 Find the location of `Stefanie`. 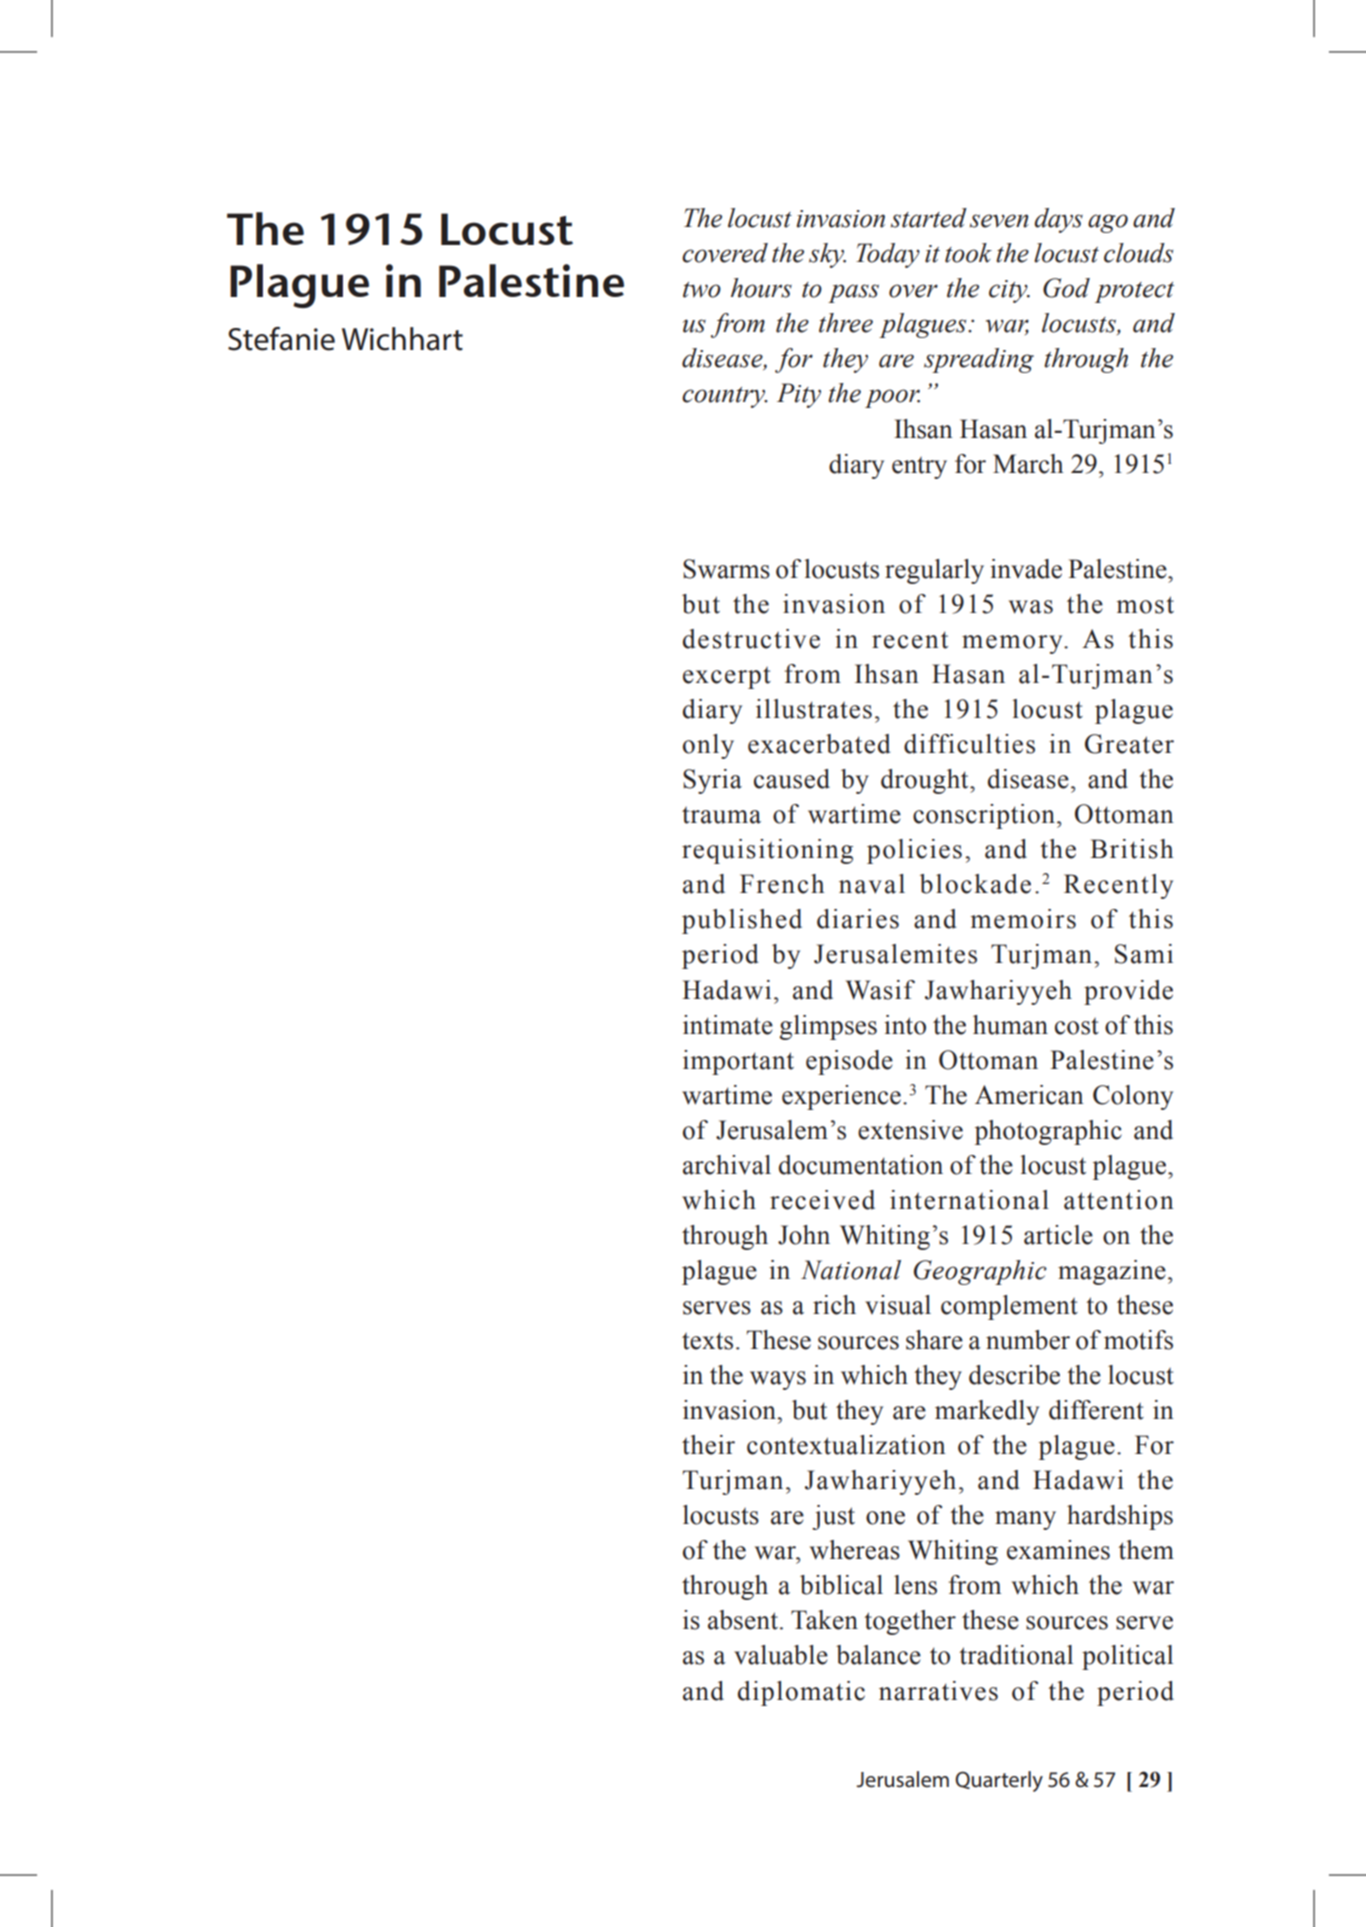

Stefanie is located at coordinates (281, 339).
